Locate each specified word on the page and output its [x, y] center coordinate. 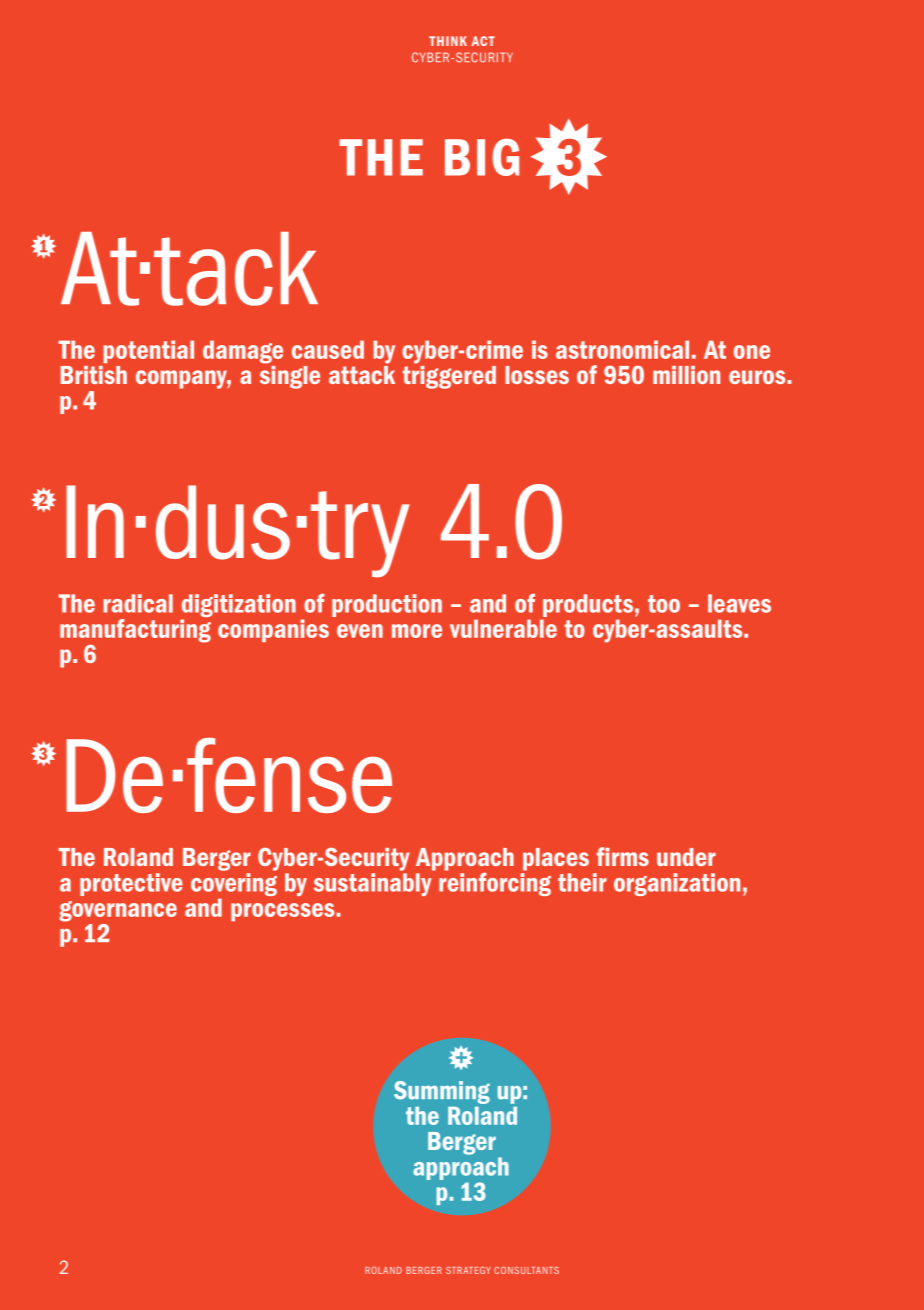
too [664, 604]
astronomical [622, 349]
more [417, 631]
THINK [448, 41]
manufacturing [135, 630]
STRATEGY [468, 1270]
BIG [482, 157]
